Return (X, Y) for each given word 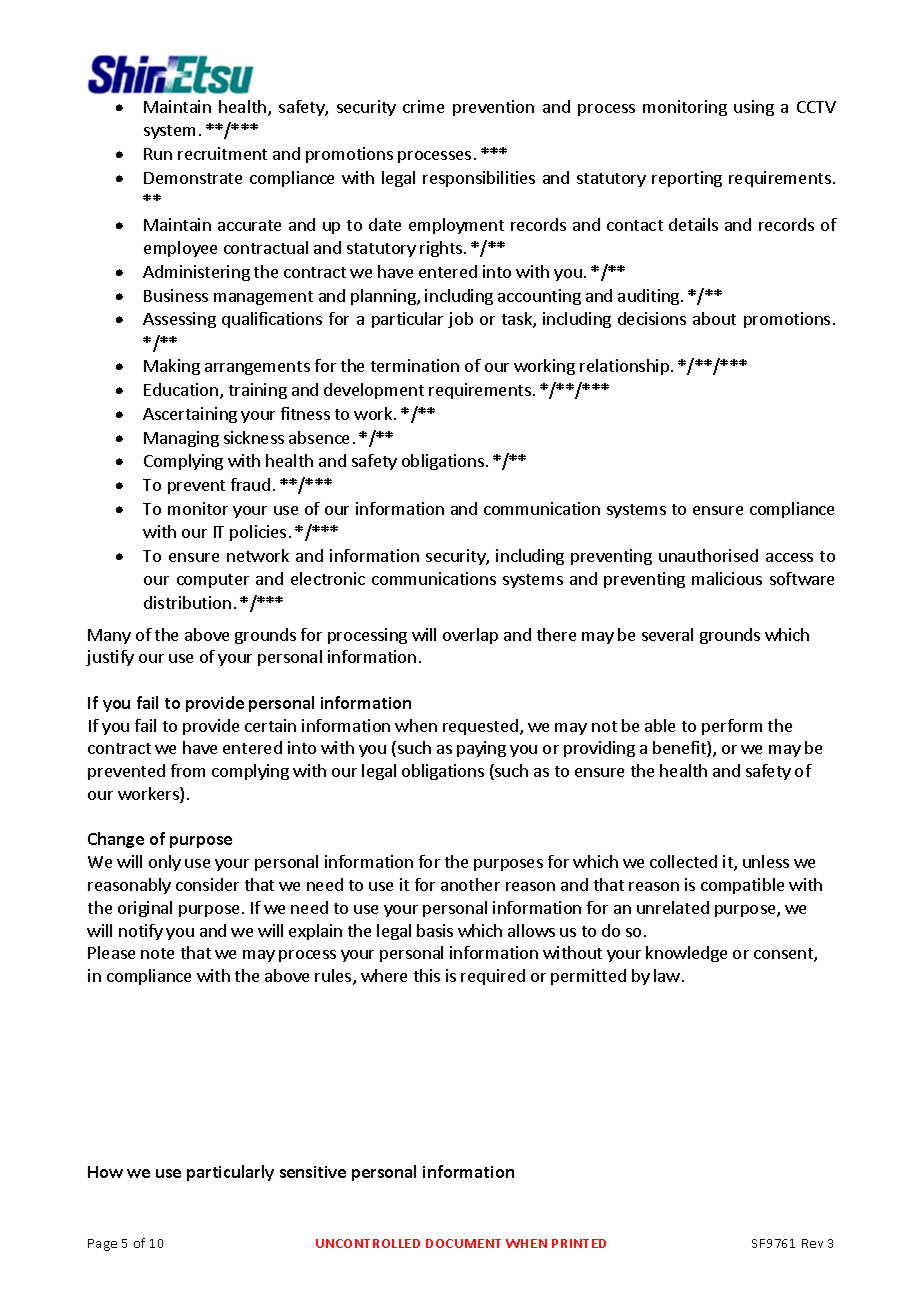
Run (158, 154)
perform (732, 727)
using (754, 108)
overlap (470, 636)
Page (102, 1245)
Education (182, 391)
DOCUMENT (463, 1243)
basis (435, 930)
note (157, 953)
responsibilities (479, 179)
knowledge (686, 954)
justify (110, 658)
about (714, 318)
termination (415, 365)
